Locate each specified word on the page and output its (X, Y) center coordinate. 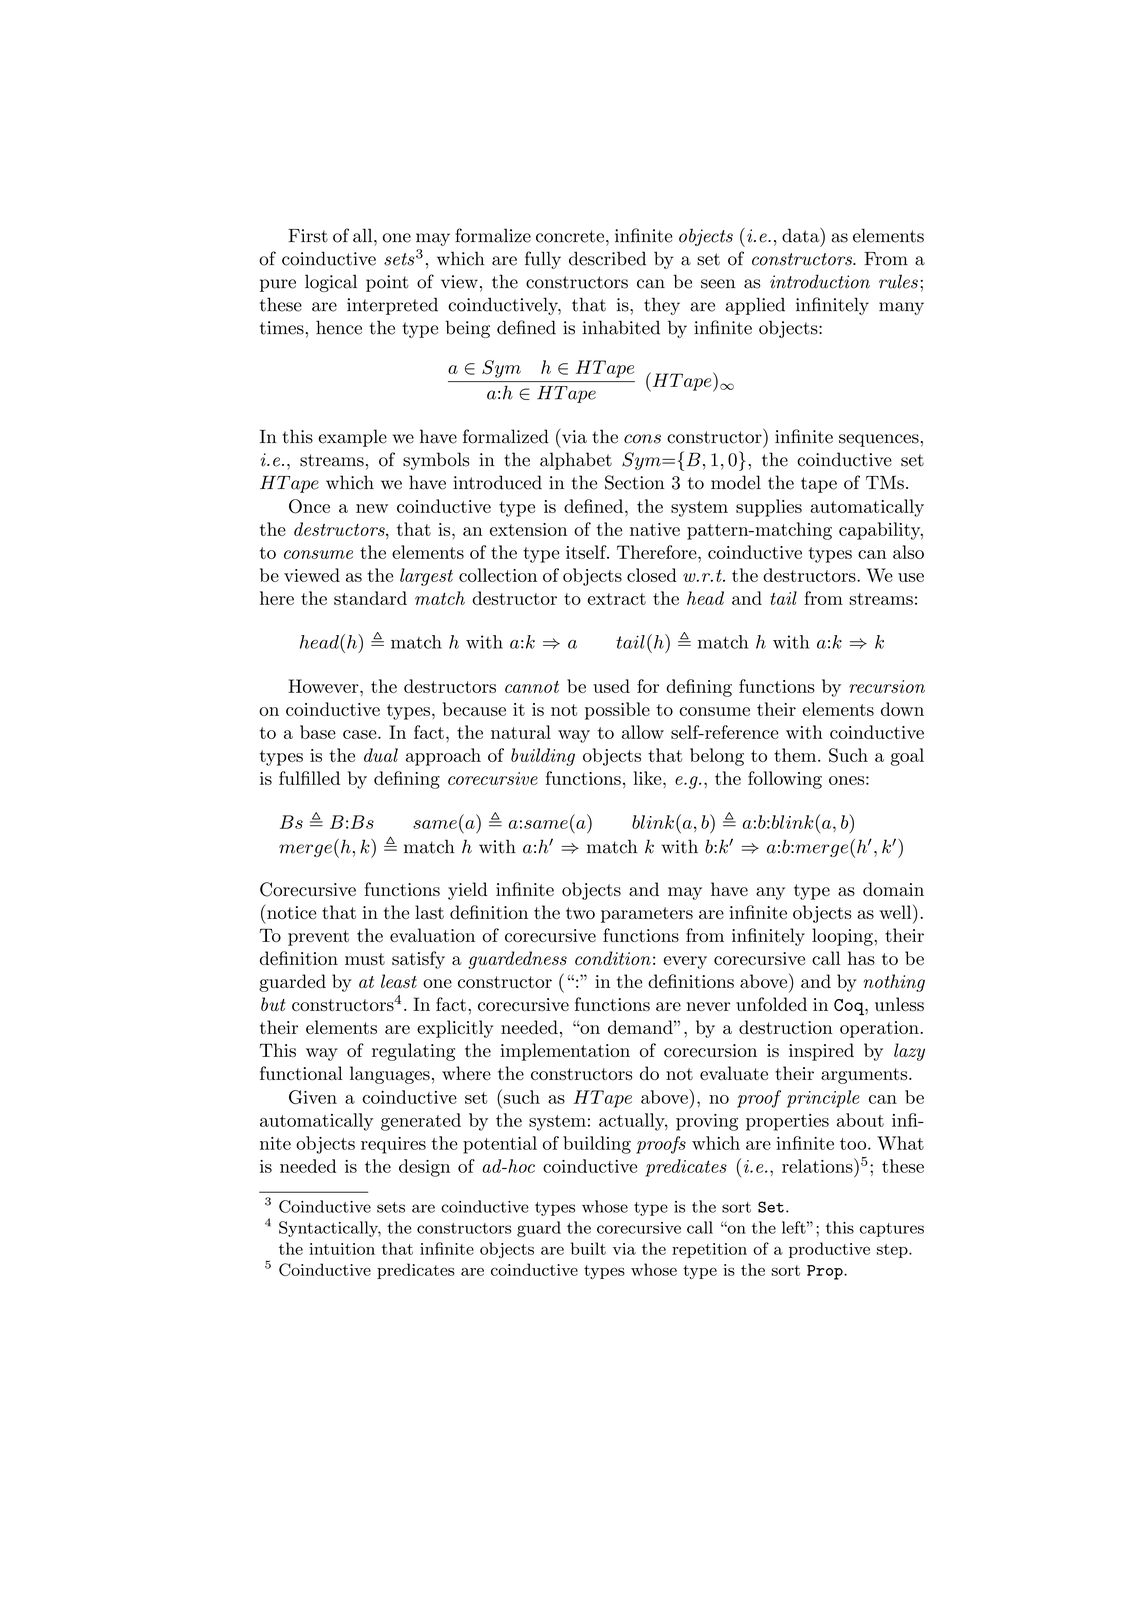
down (902, 709)
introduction (820, 281)
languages (390, 1075)
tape (819, 485)
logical (331, 283)
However (324, 686)
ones (846, 780)
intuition (342, 1249)
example (352, 438)
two (580, 913)
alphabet (576, 461)
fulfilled (309, 778)
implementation (565, 1052)
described (607, 258)
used (611, 686)
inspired (821, 1052)
